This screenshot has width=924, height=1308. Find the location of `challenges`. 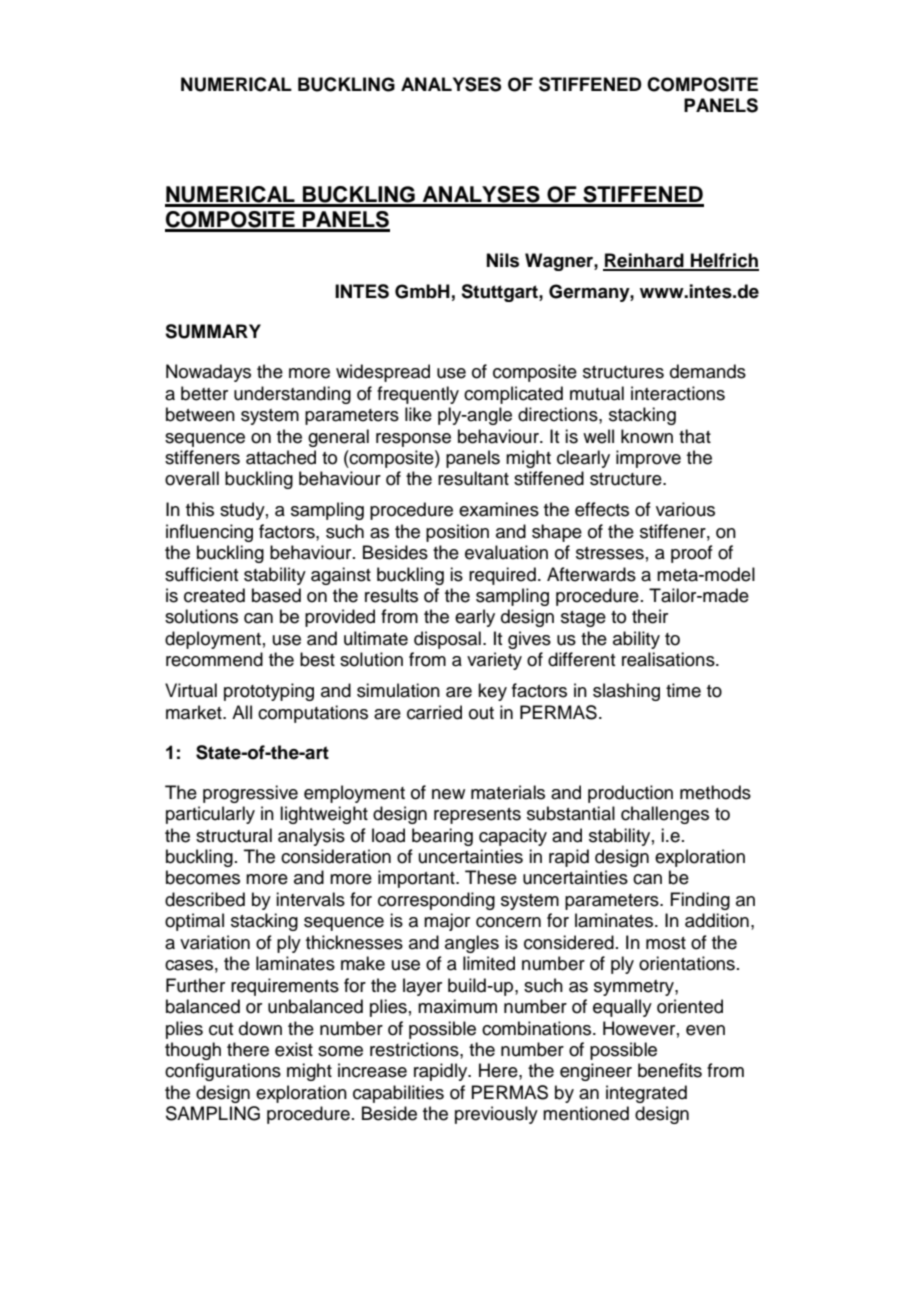

challenges is located at coordinates (665, 815).
